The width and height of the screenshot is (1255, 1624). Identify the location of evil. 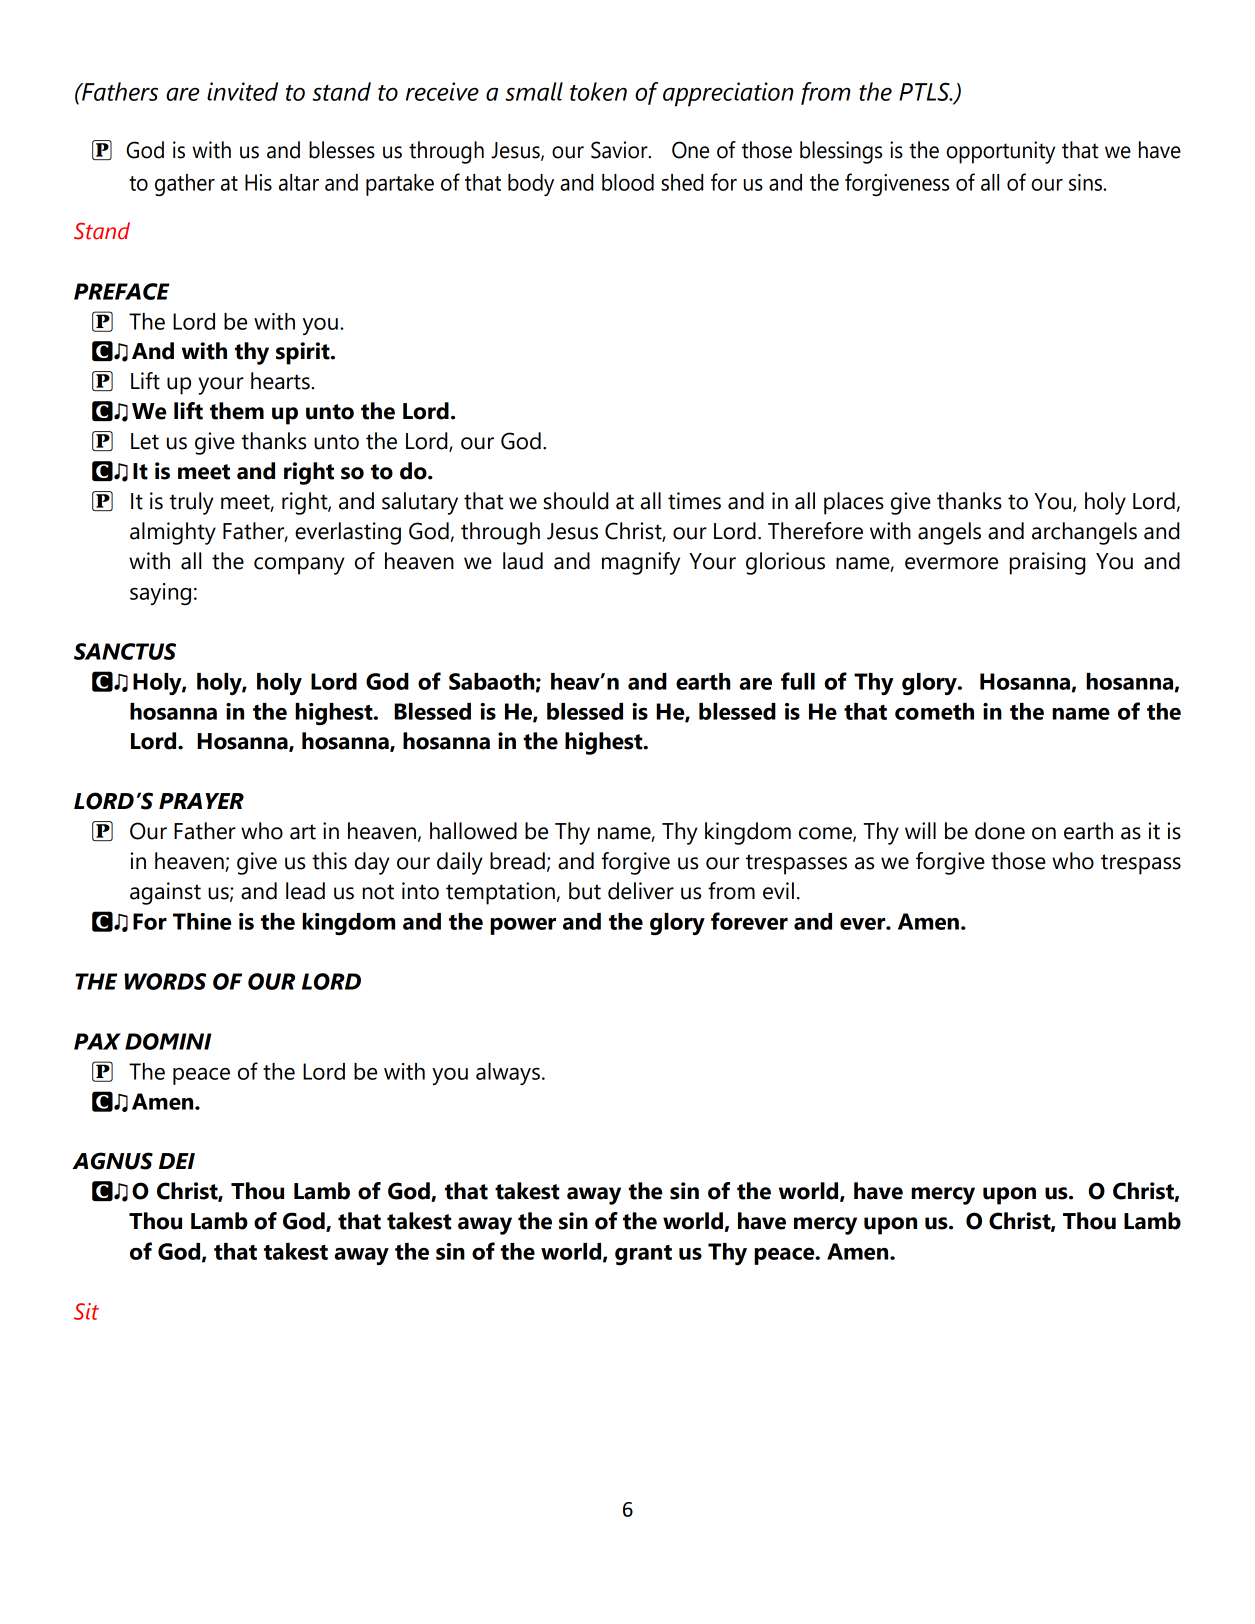
(778, 891).
